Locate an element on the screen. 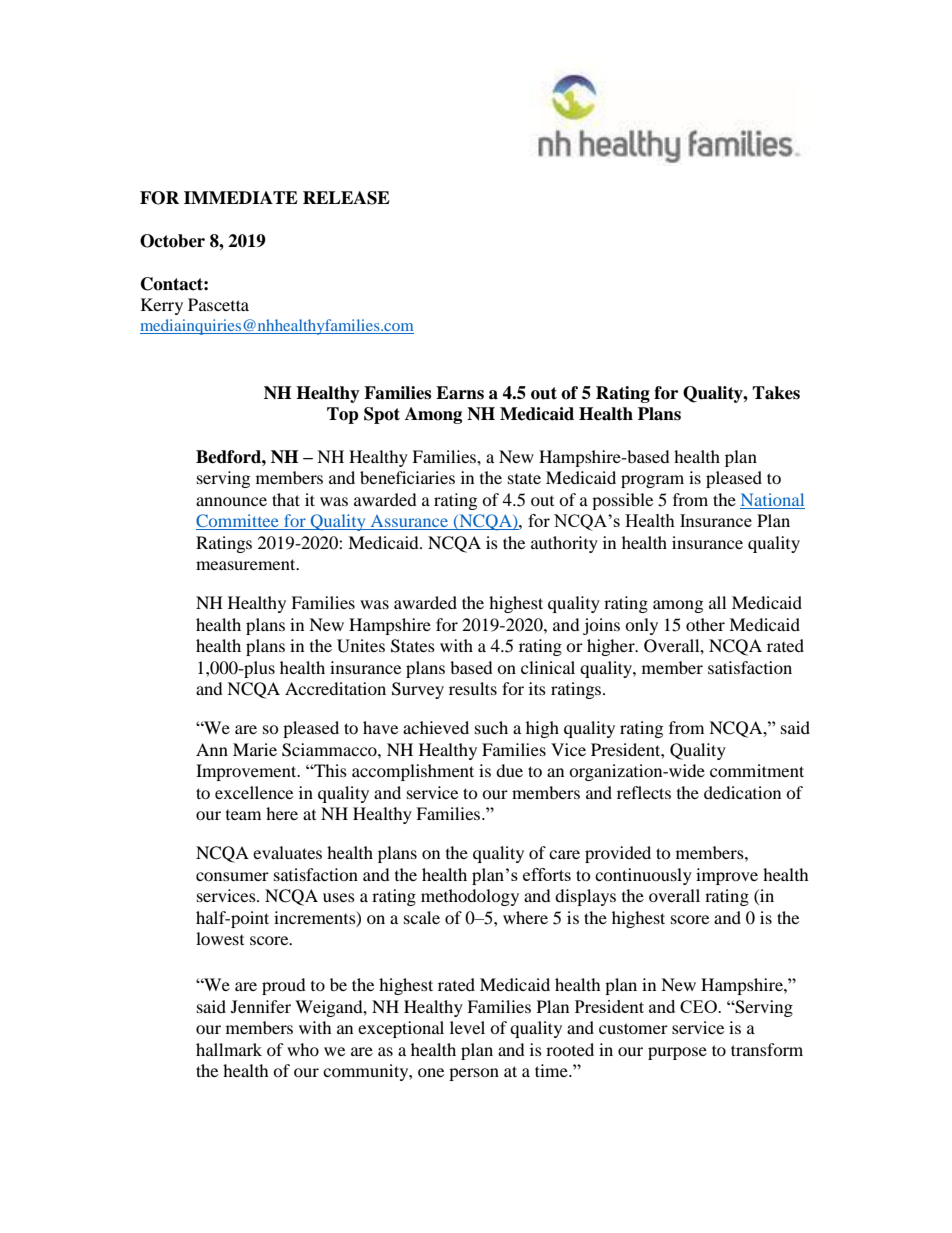 Image resolution: width=952 pixels, height=1233 pixels. measurement is located at coordinates (247, 564).
